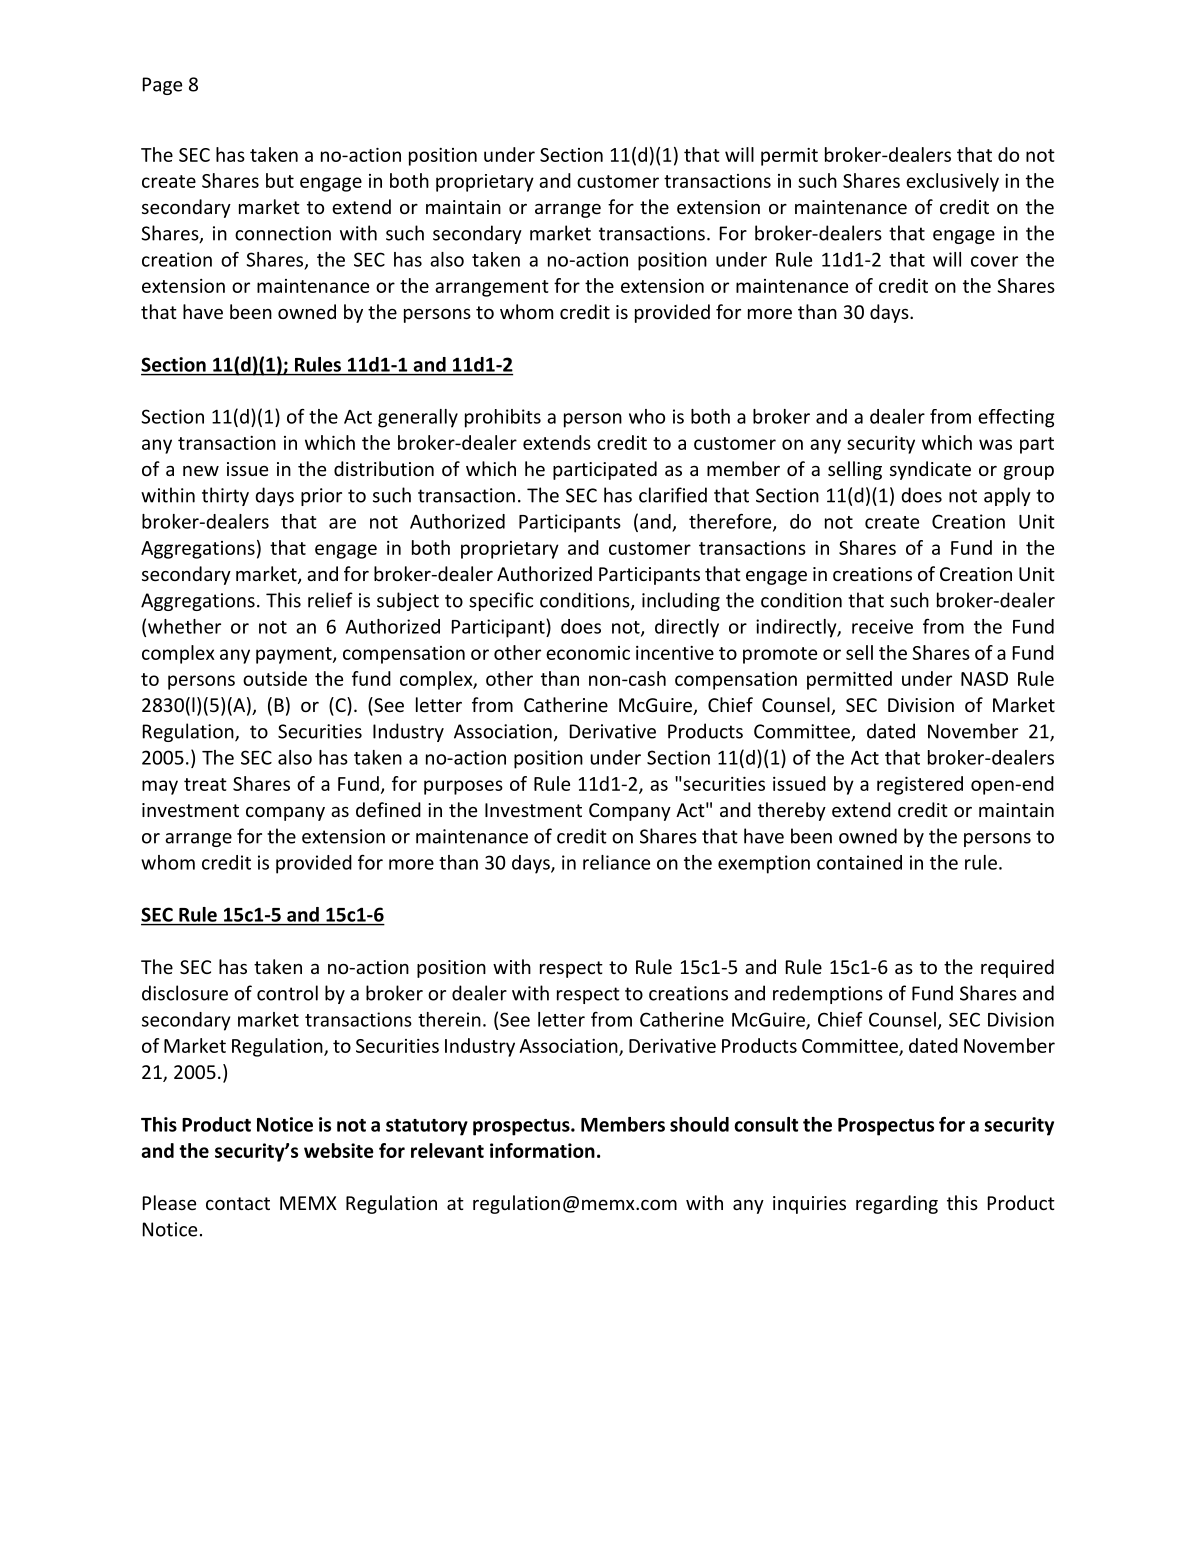 This image has height=1546, width=1195. Describe the element at coordinates (542, 1150) in the image. I see `information` at that location.
